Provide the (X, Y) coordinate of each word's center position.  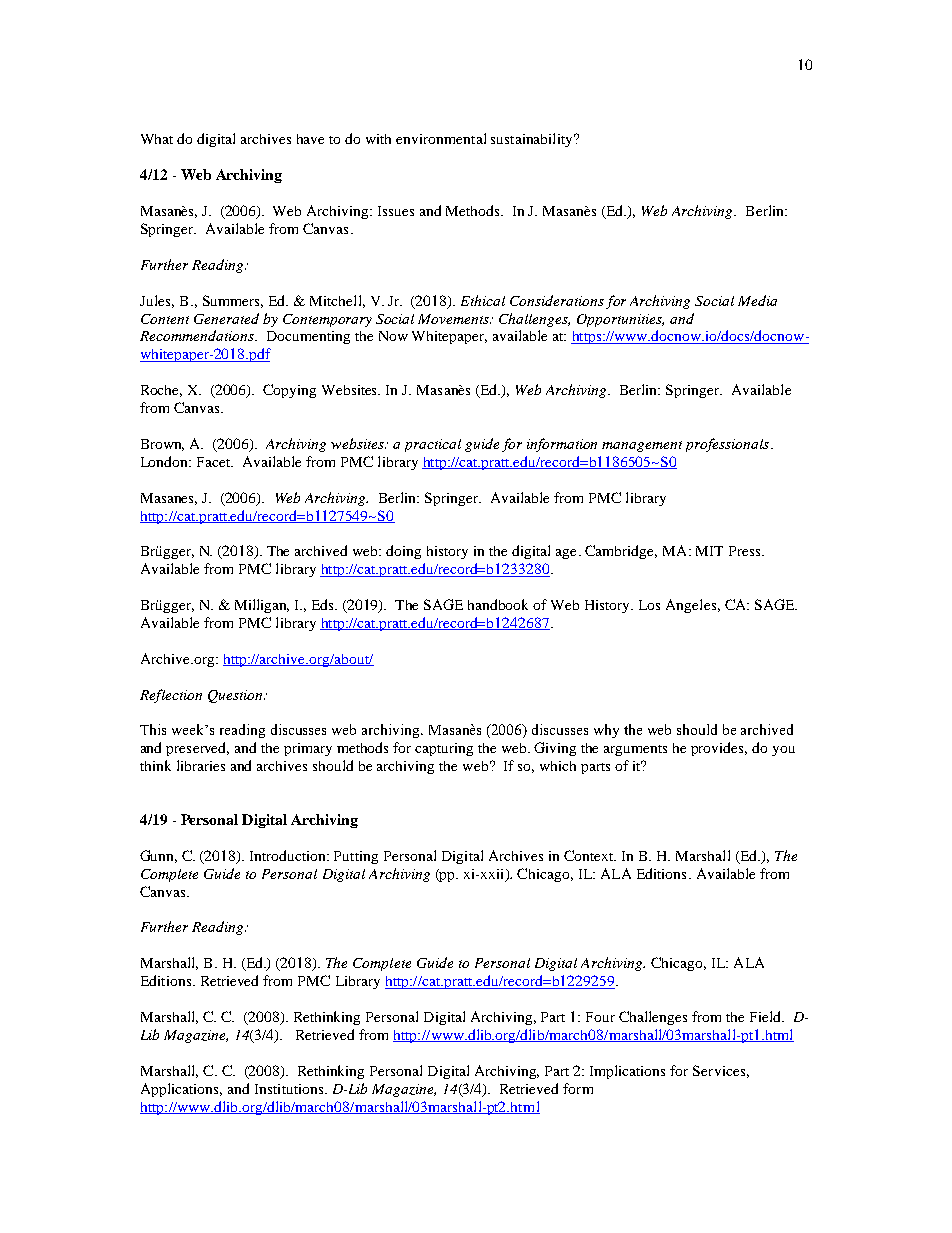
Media (757, 300)
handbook (498, 604)
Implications (627, 1072)
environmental (441, 138)
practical (433, 445)
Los (649, 605)
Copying (289, 391)
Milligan (262, 606)
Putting (356, 857)
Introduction (289, 855)
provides (719, 749)
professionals (729, 445)
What (157, 139)
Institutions (290, 1089)
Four (600, 1017)
